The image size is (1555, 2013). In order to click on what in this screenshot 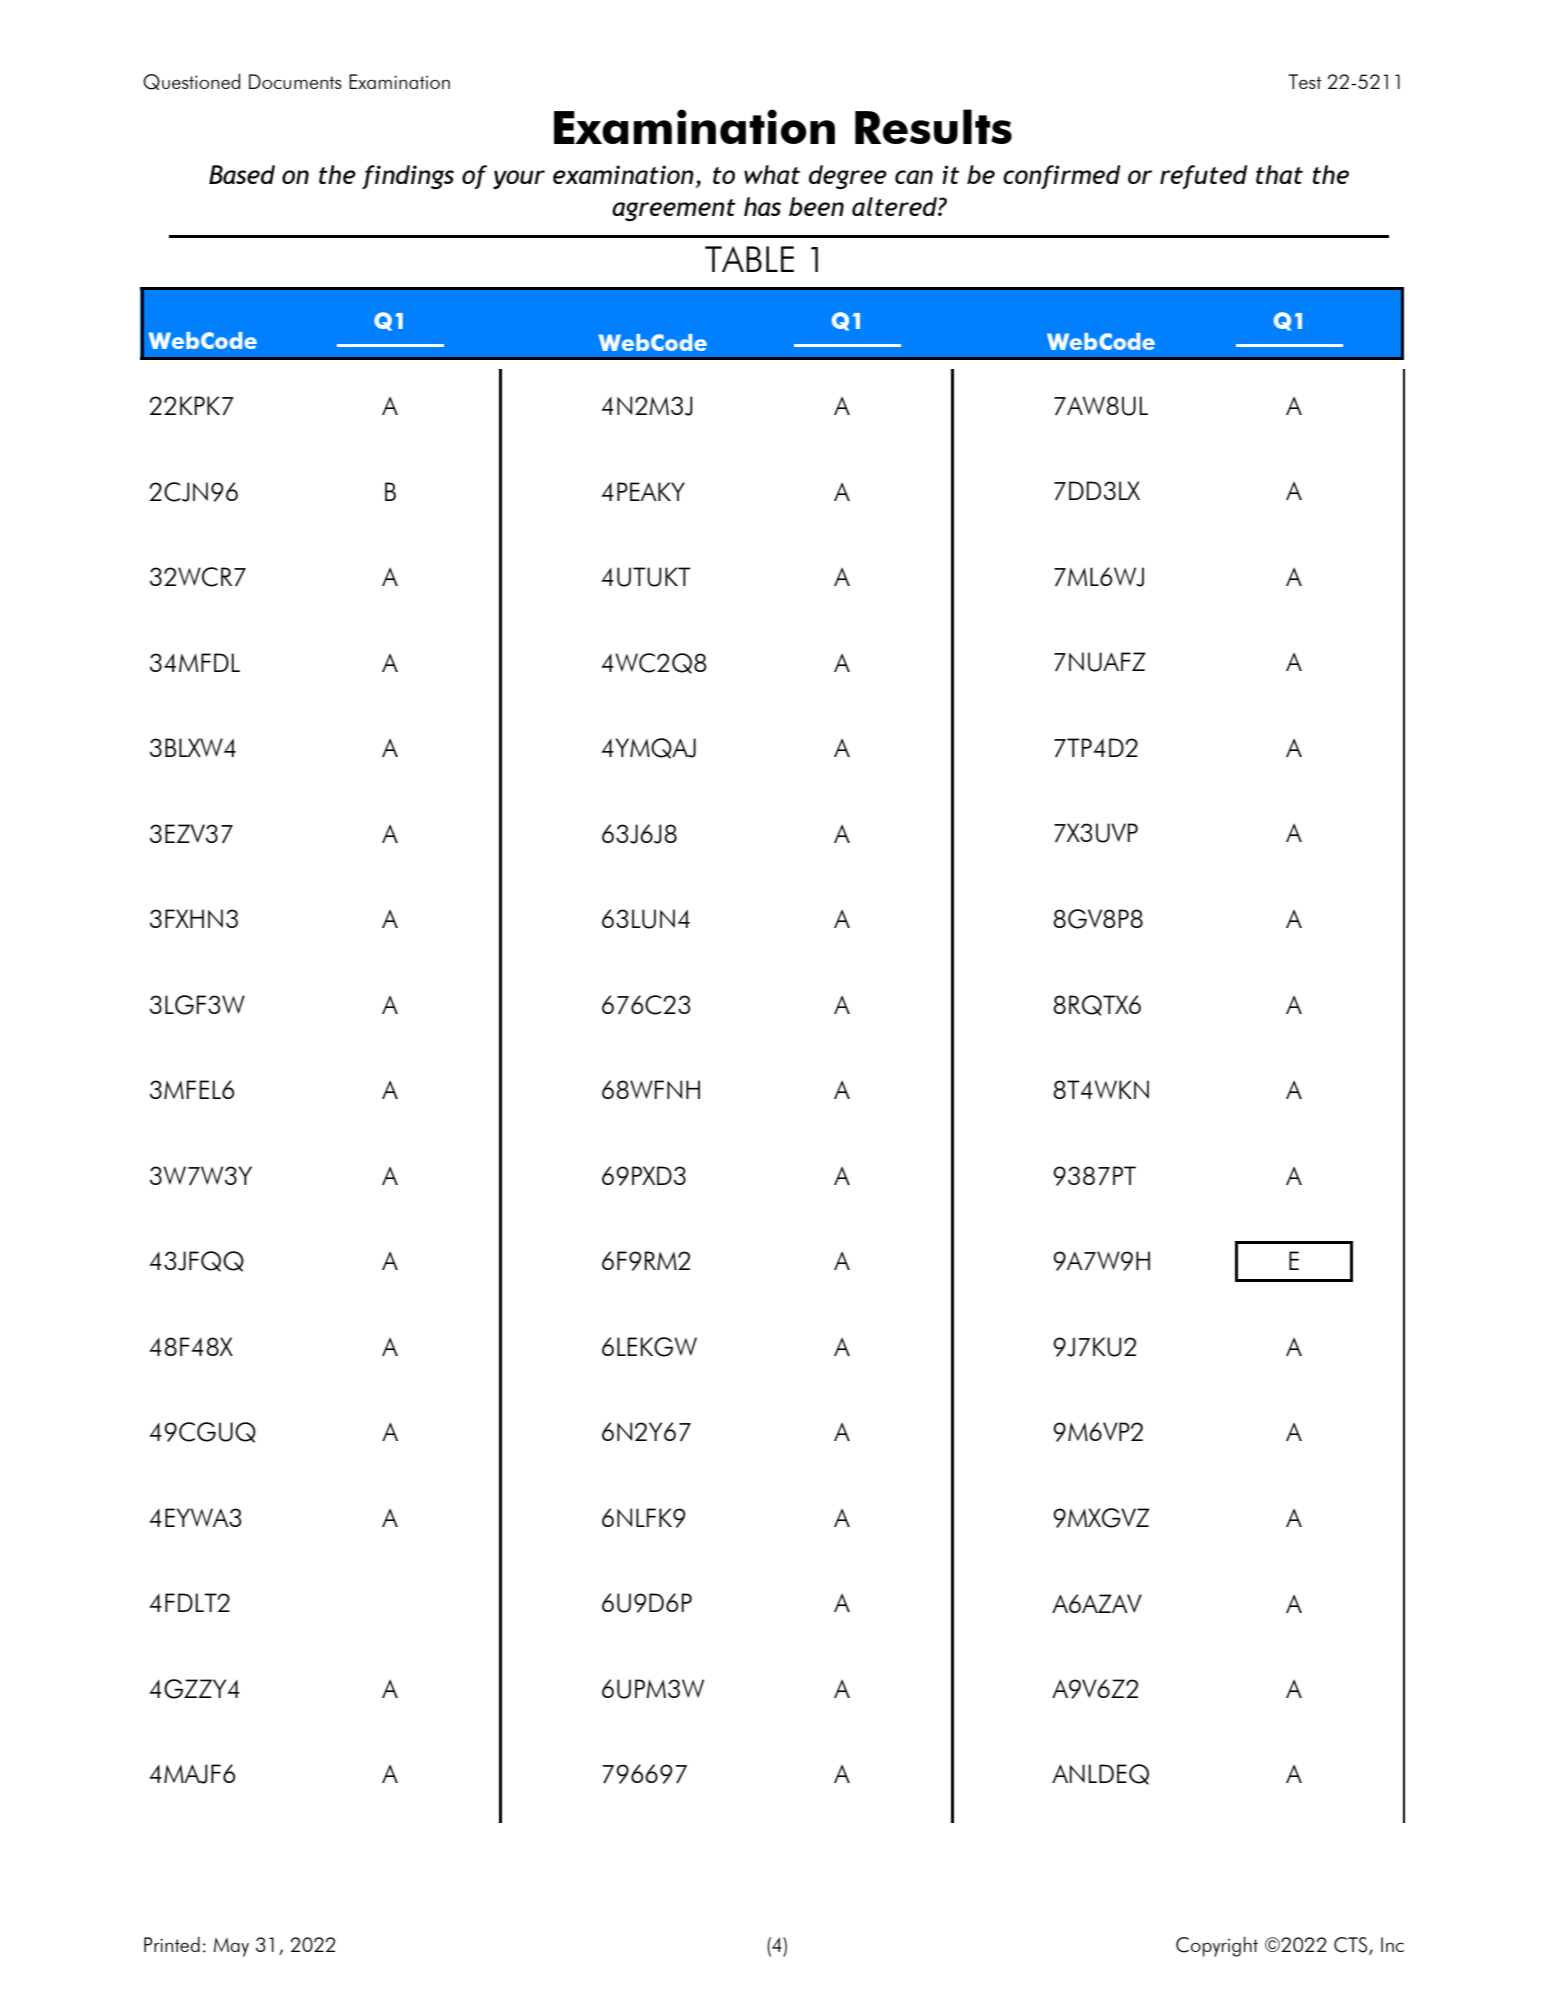, I will do `click(772, 174)`.
